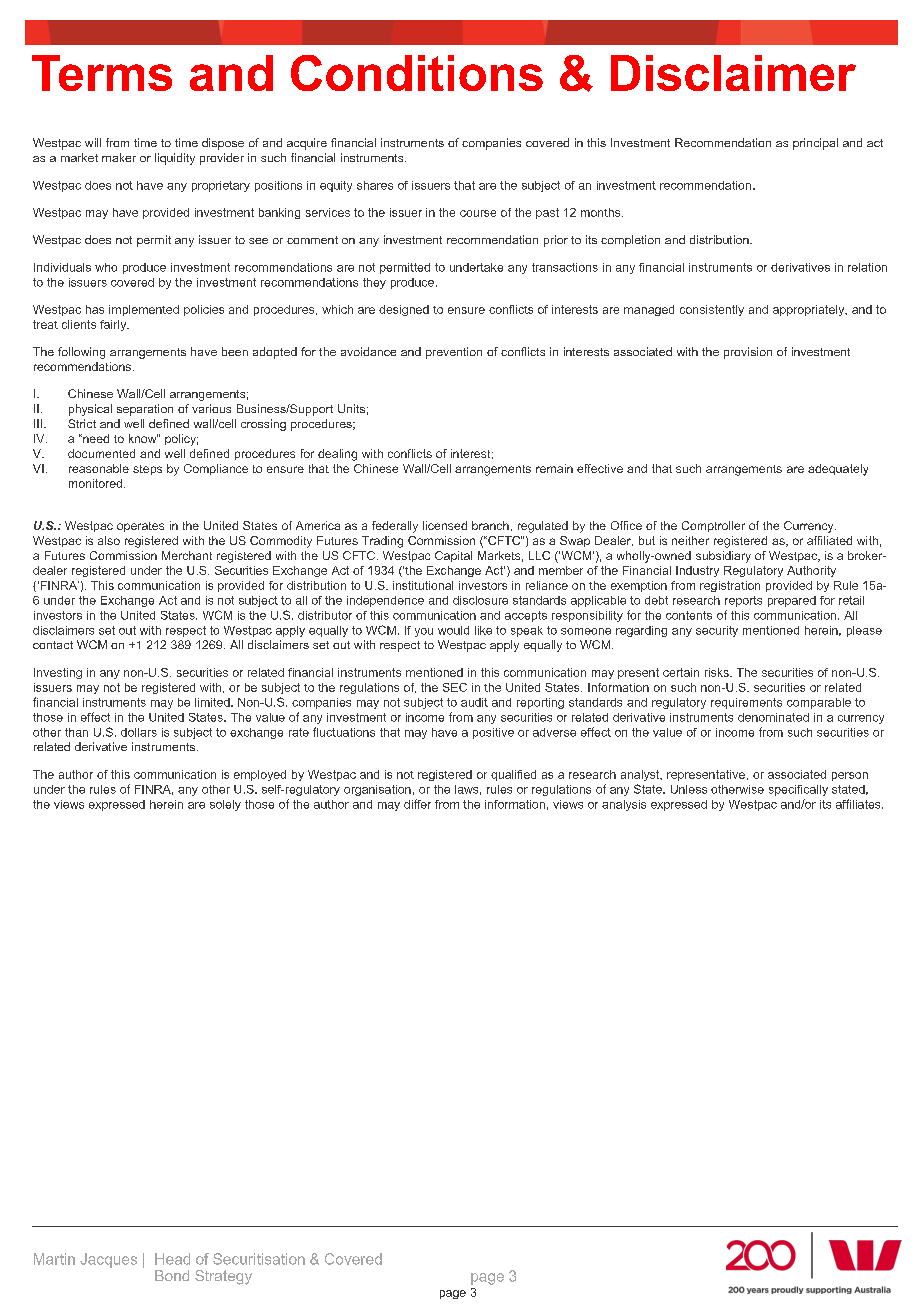 This screenshot has height=1308, width=924. What do you see at coordinates (172, 1259) in the screenshot?
I see `Head` at bounding box center [172, 1259].
